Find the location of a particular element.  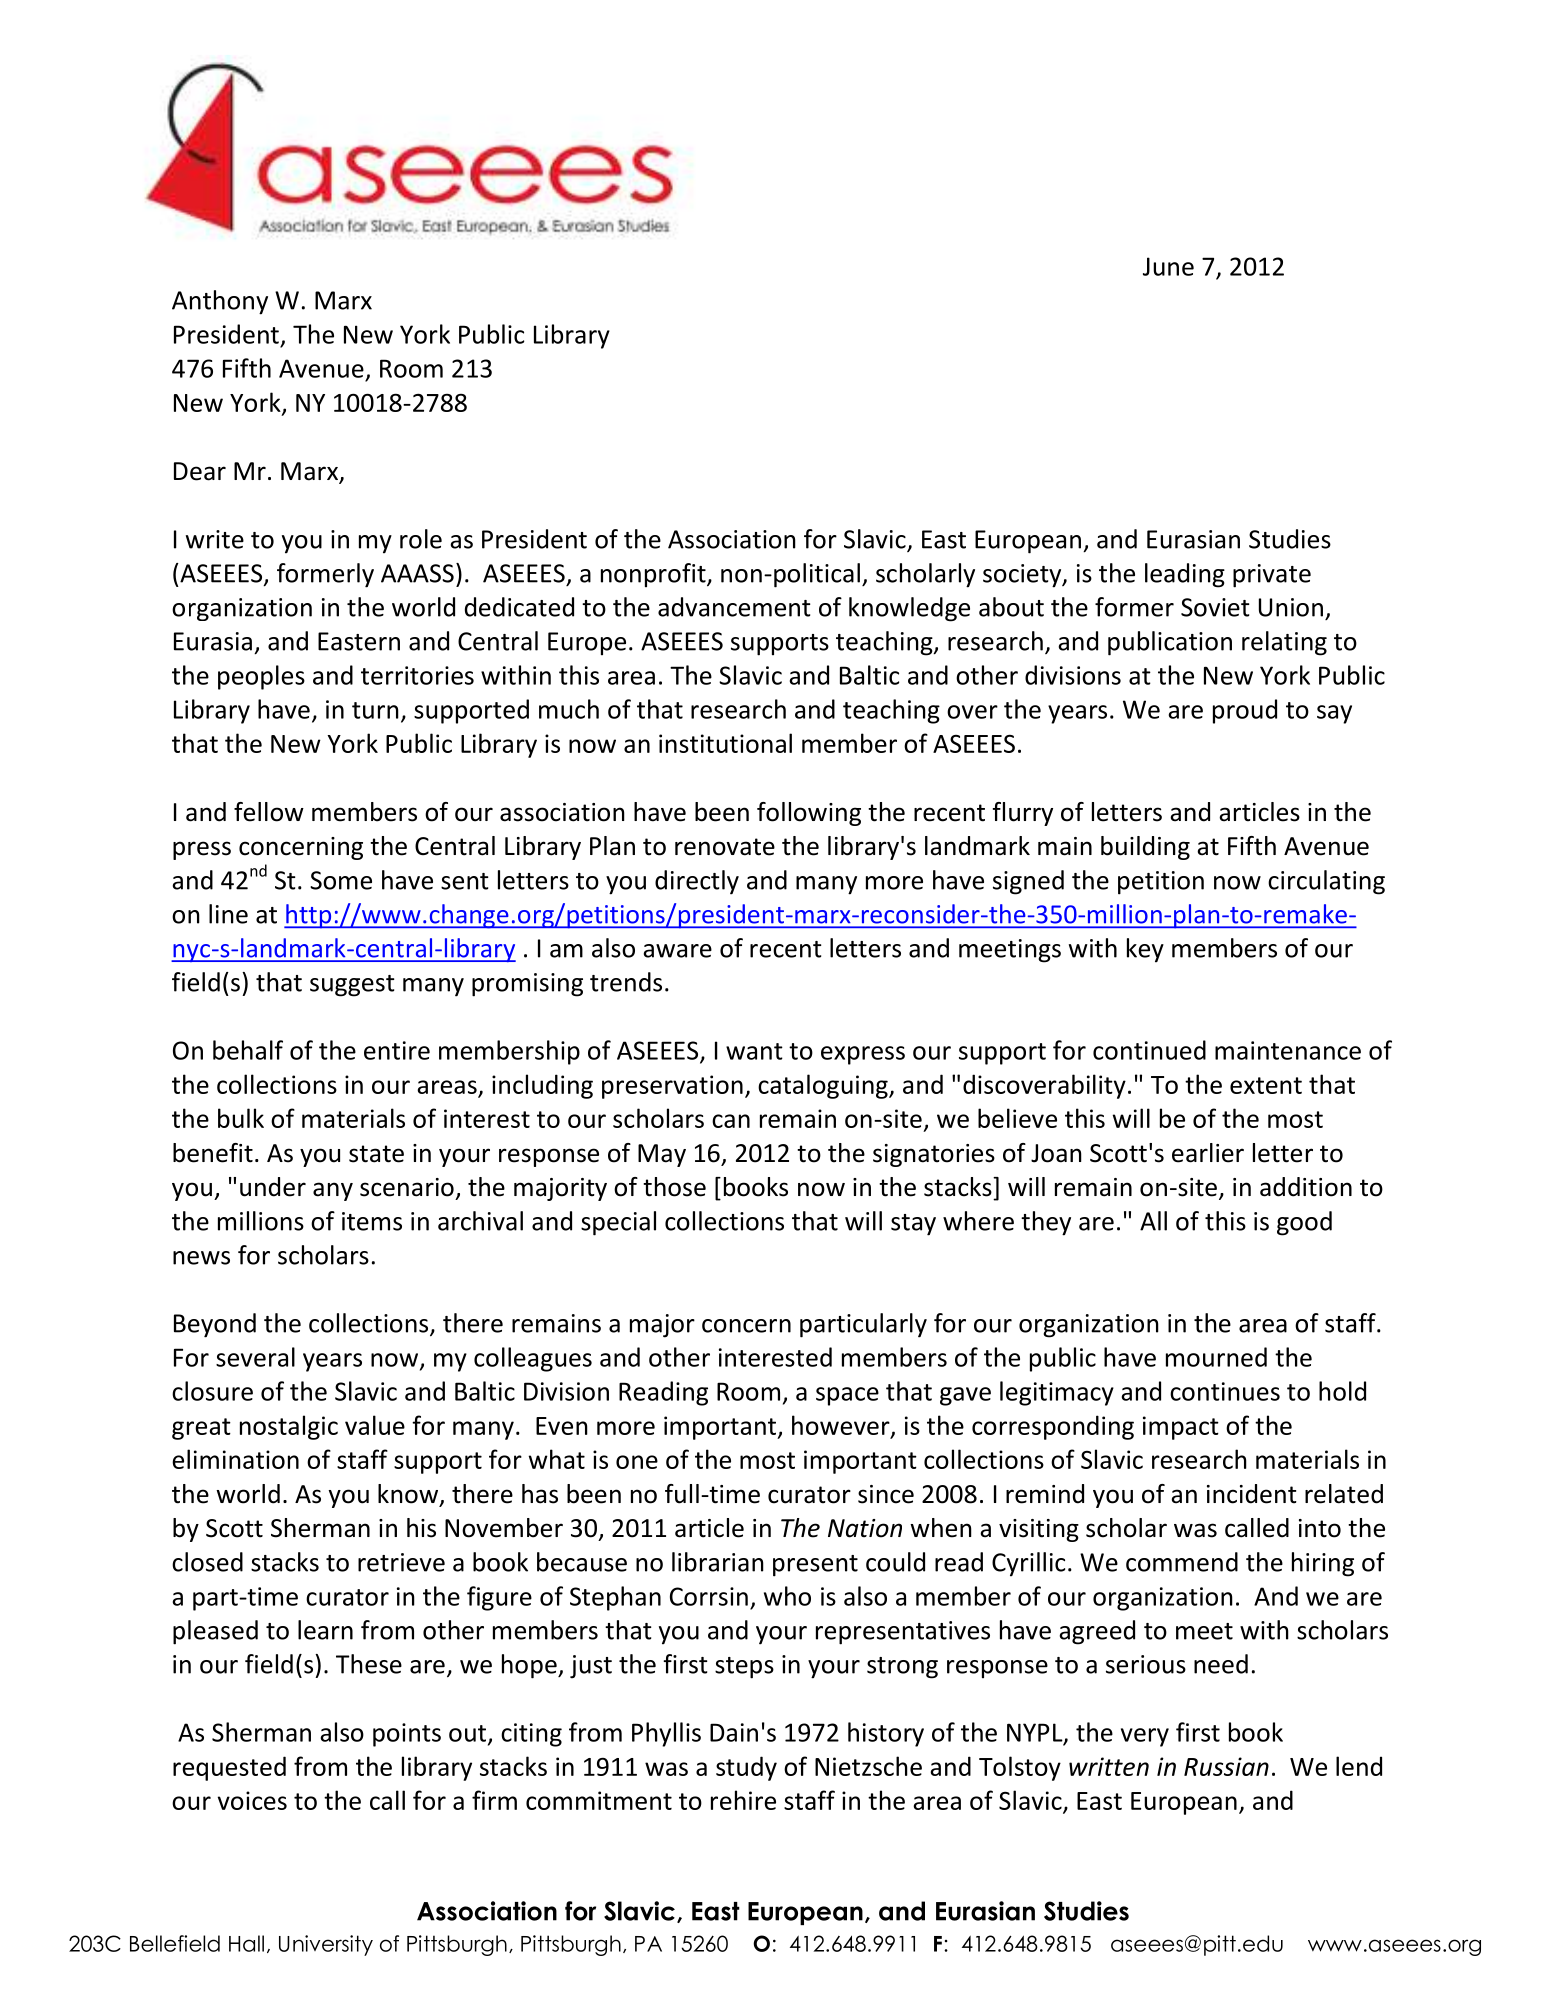

June is located at coordinates (1168, 266).
